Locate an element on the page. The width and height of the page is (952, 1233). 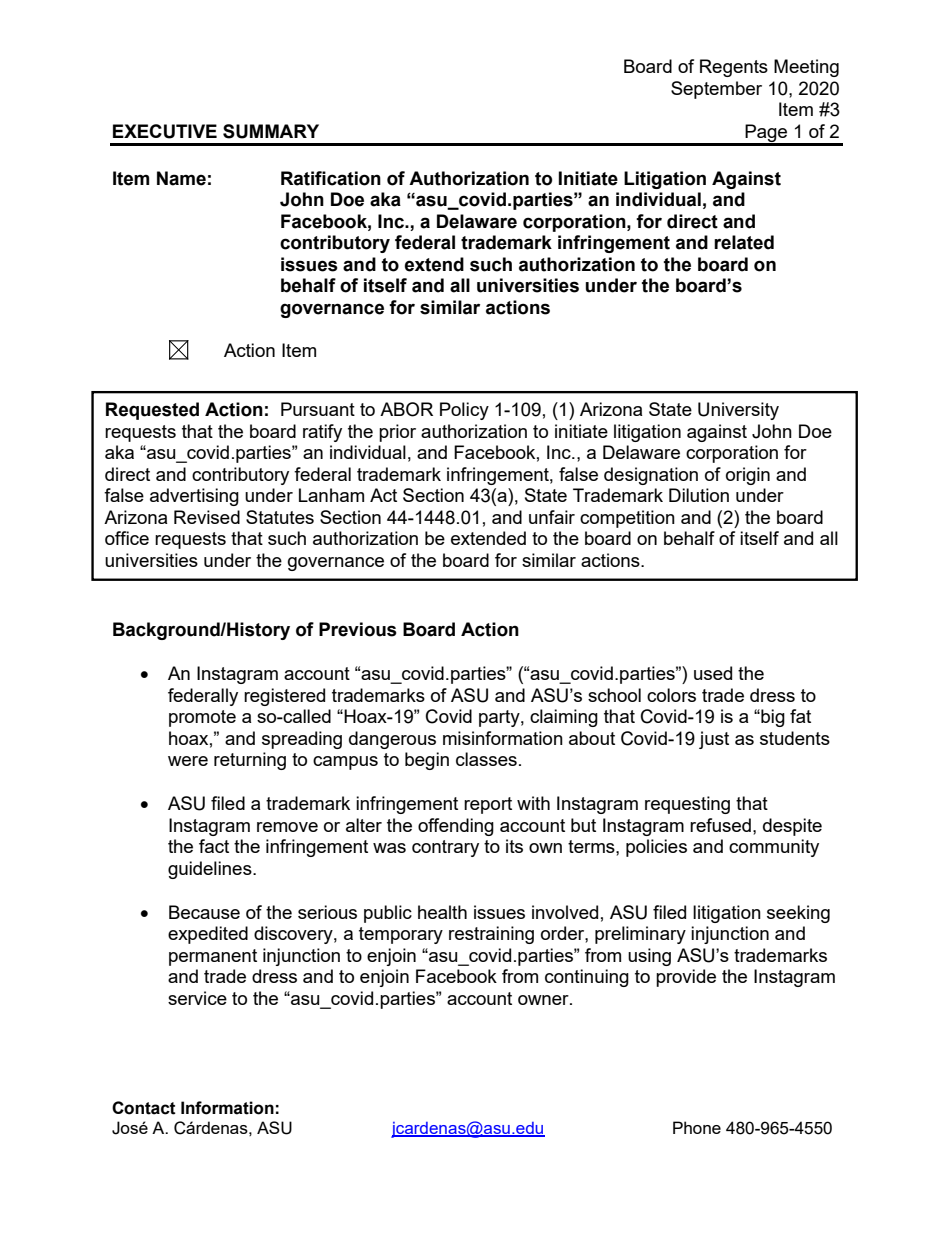
University is located at coordinates (738, 411).
